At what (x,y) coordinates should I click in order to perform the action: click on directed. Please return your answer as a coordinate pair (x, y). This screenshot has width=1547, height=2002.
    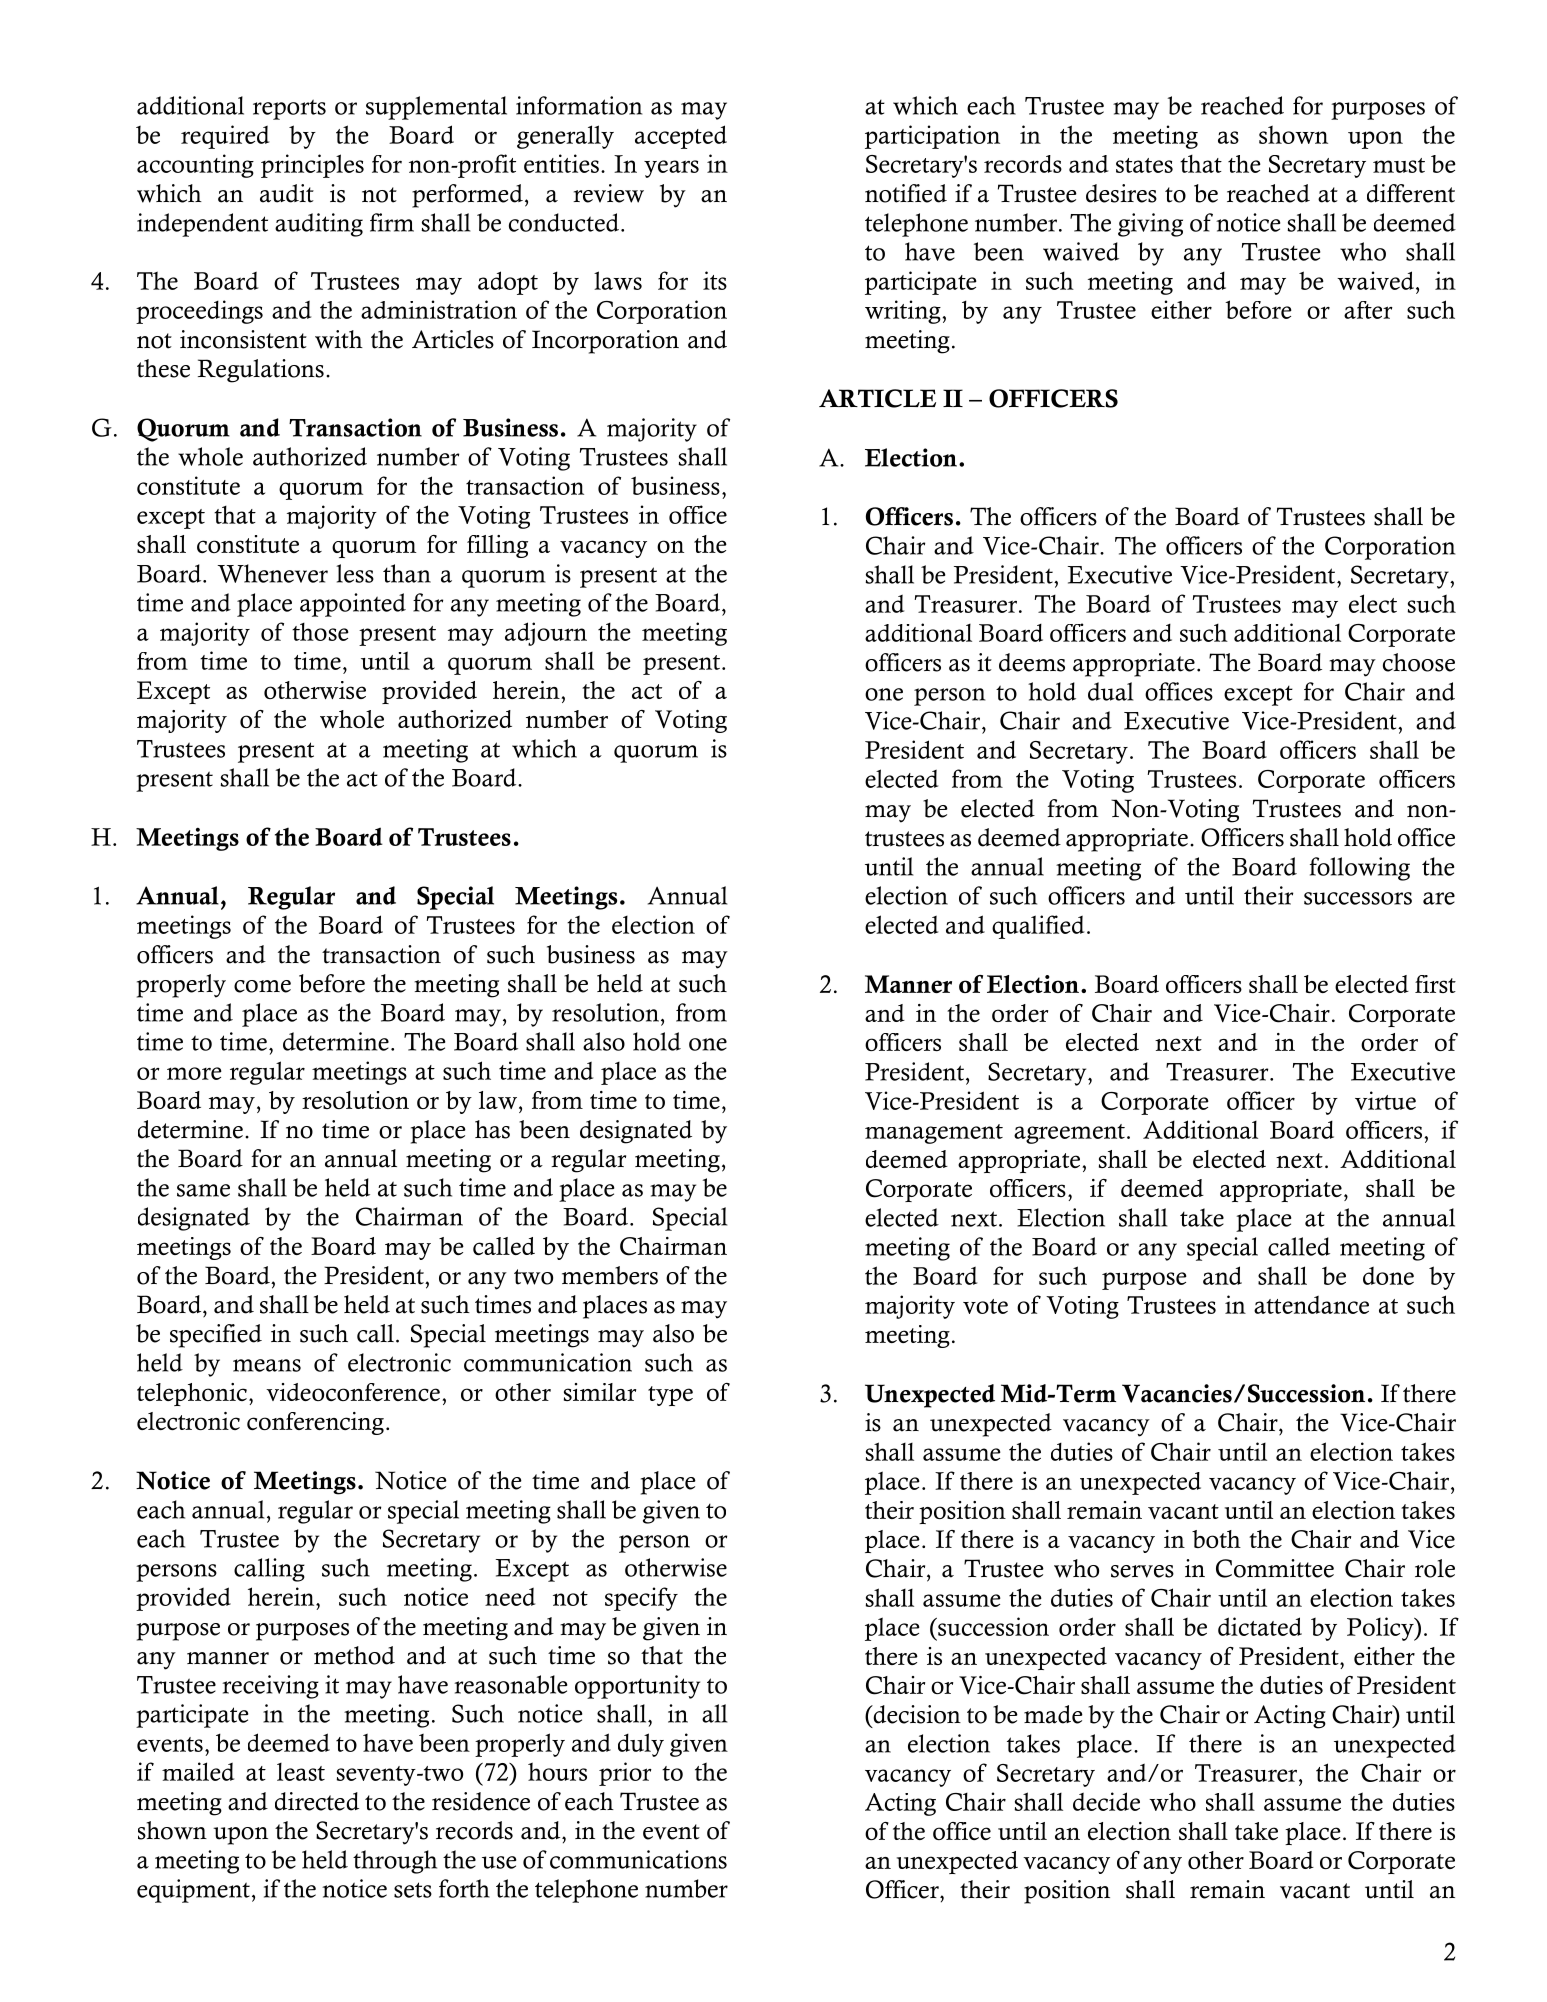
    Looking at the image, I should click on (317, 1801).
